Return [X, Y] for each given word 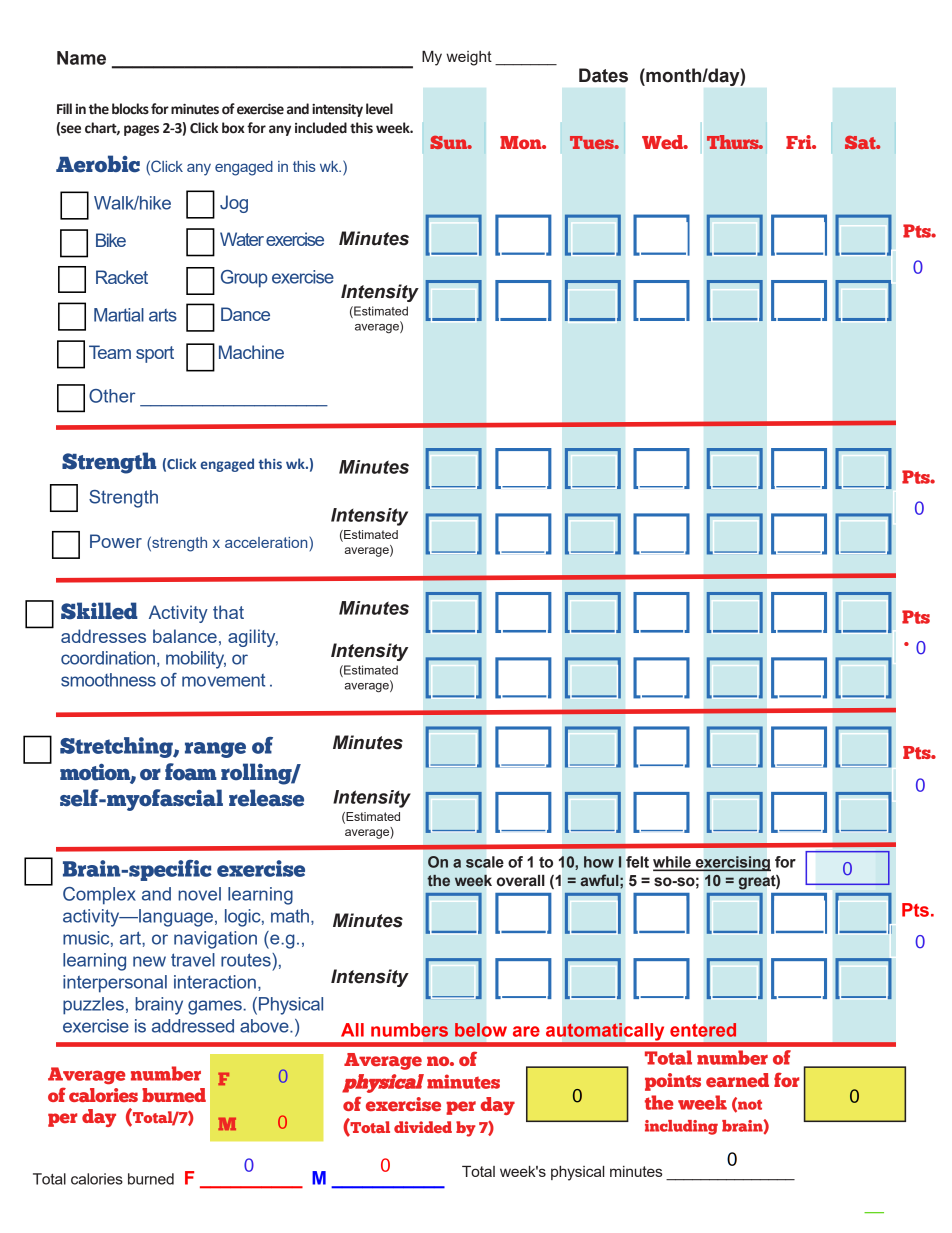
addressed [193, 1026]
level [379, 109]
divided [423, 1127]
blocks [130, 109]
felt [637, 862]
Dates [603, 75]
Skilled [99, 611]
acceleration [266, 542]
